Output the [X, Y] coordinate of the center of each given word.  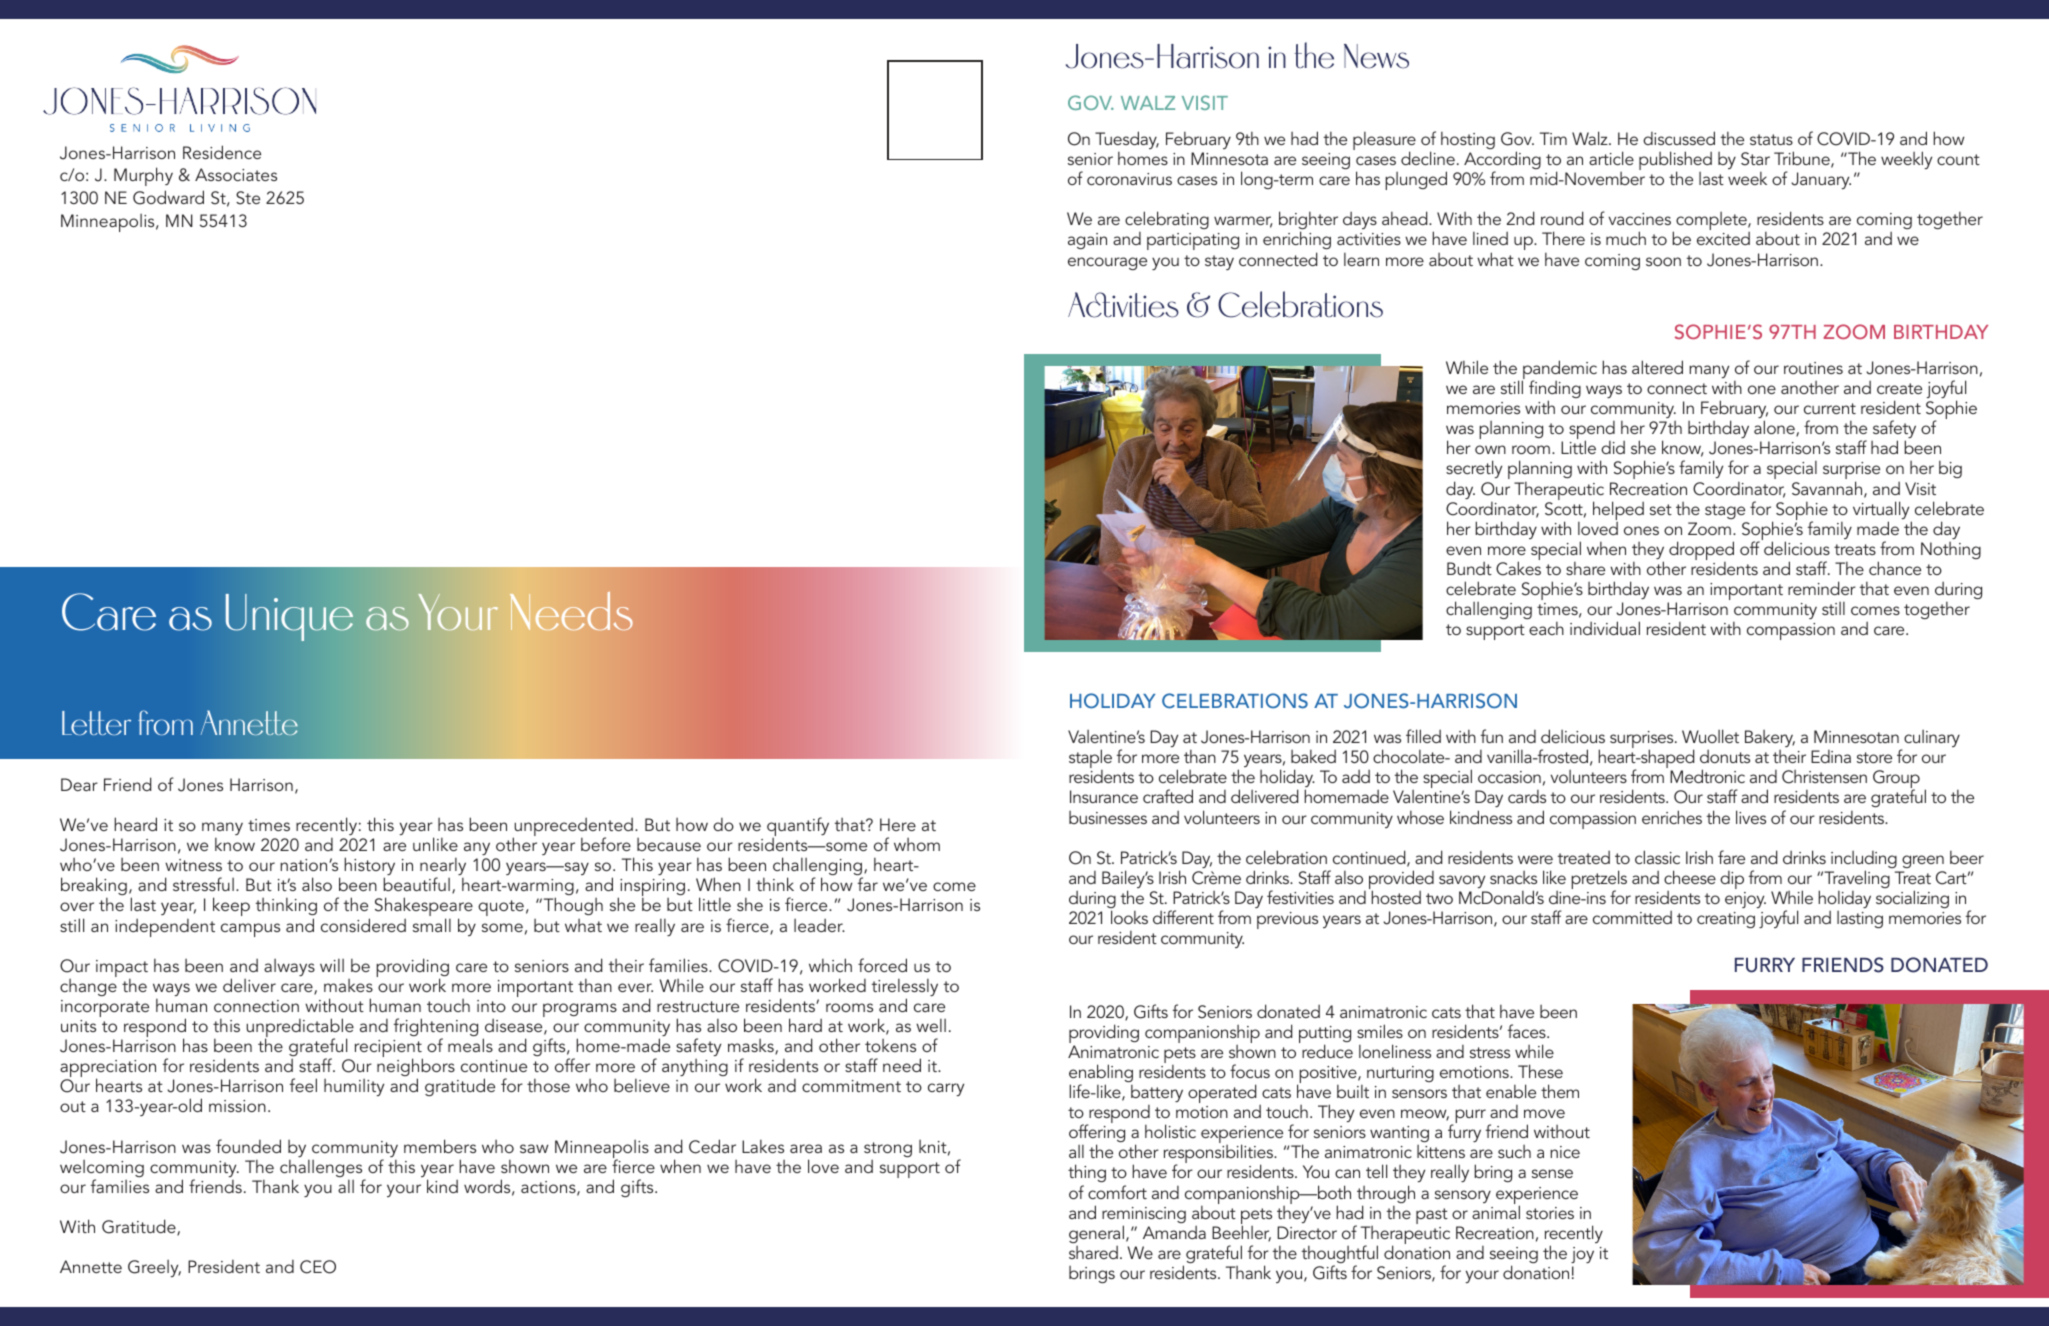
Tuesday [1127, 140]
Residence [222, 152]
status [1771, 139]
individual [1605, 628]
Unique [289, 617]
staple [1090, 760]
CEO [318, 1267]
